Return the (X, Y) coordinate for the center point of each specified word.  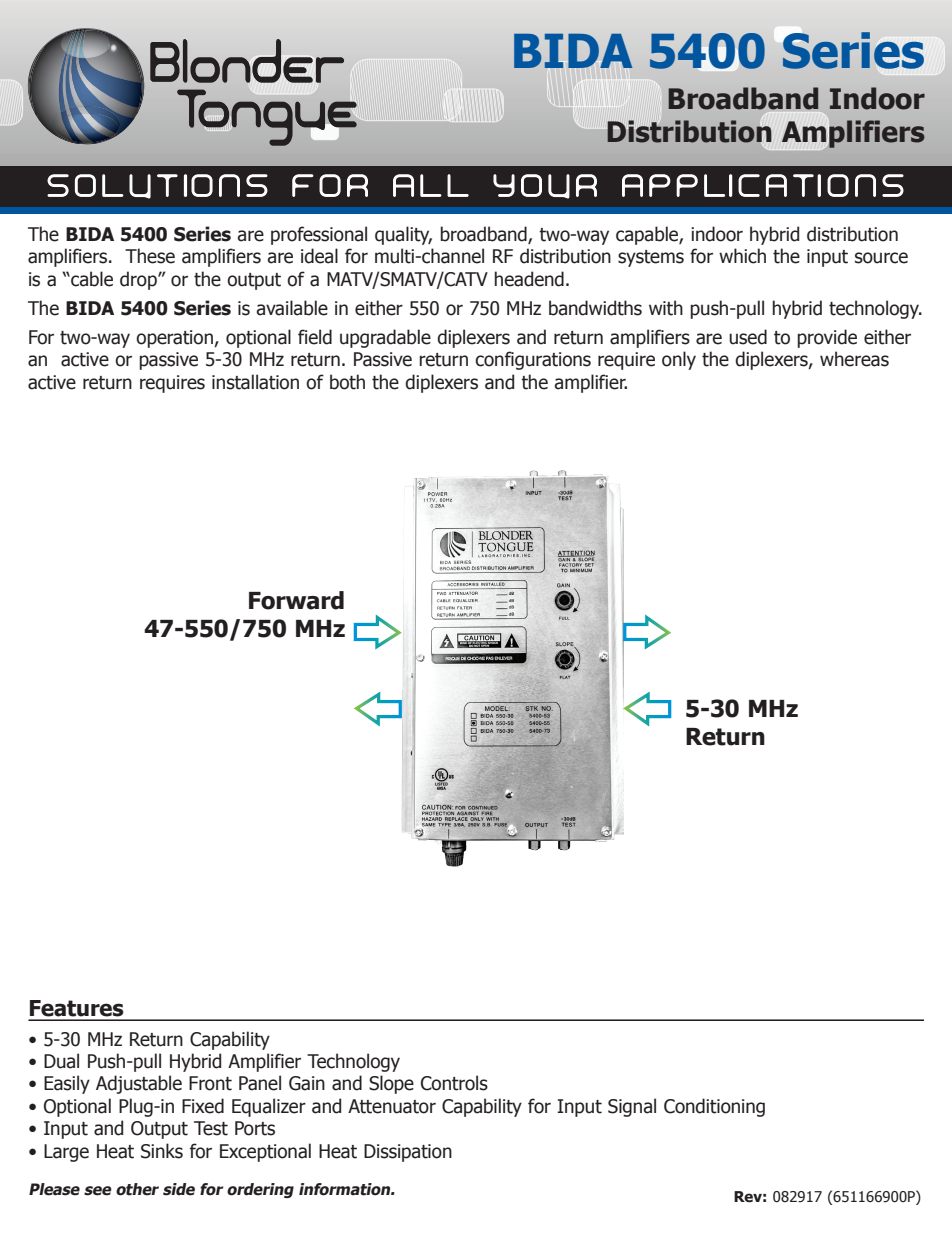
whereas (854, 359)
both (347, 382)
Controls (454, 1083)
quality (403, 235)
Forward (296, 600)
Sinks (162, 1151)
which (742, 256)
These (150, 256)
